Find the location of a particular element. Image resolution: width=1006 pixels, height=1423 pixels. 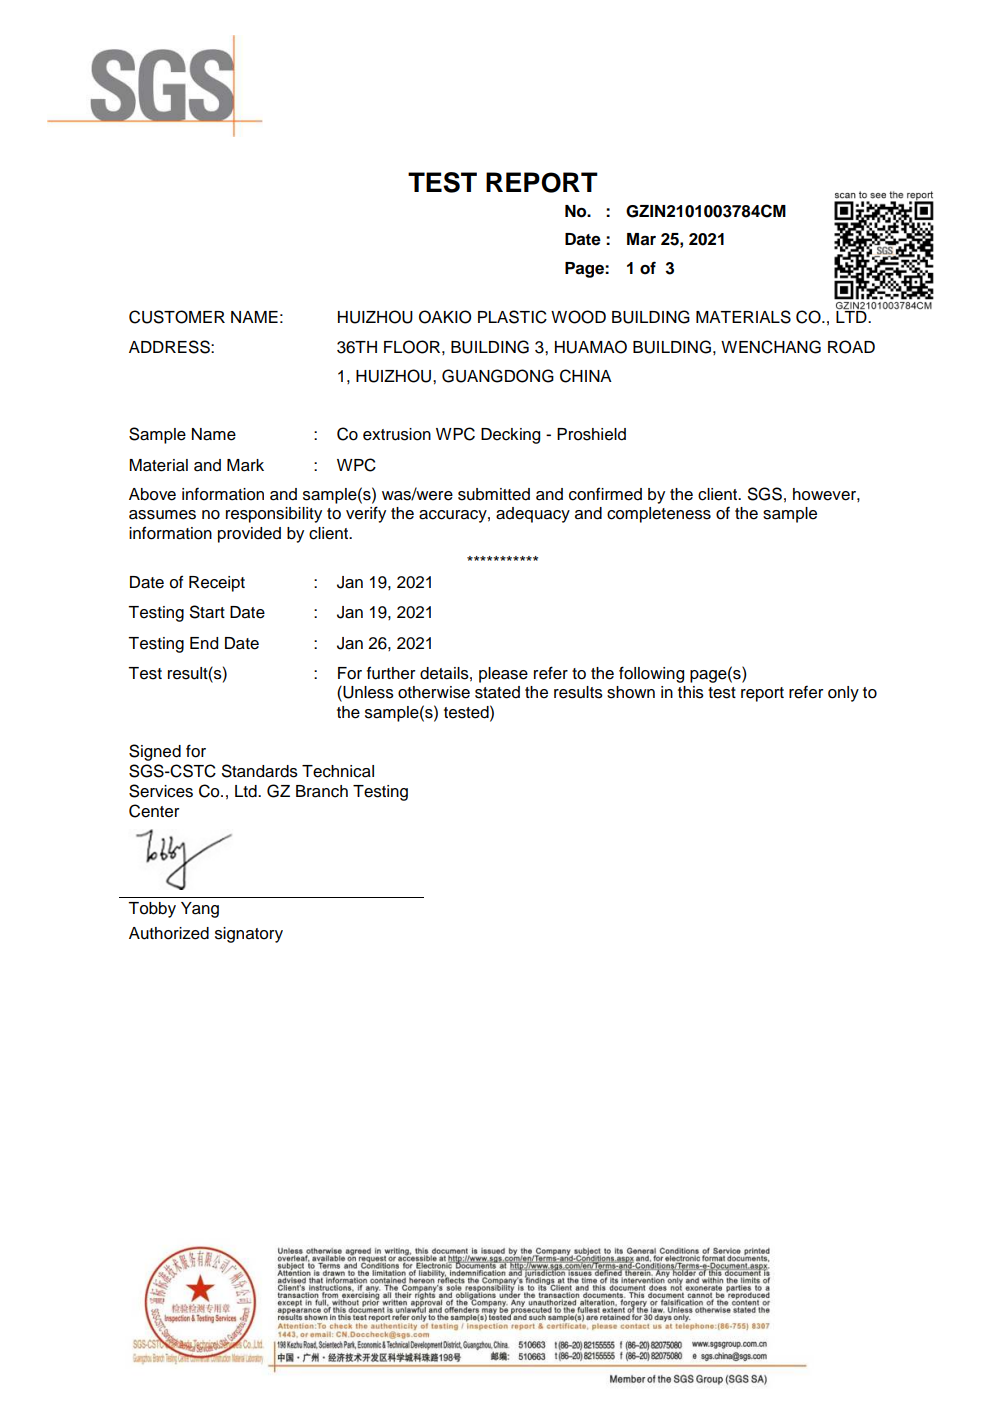

Yang is located at coordinates (200, 910).
